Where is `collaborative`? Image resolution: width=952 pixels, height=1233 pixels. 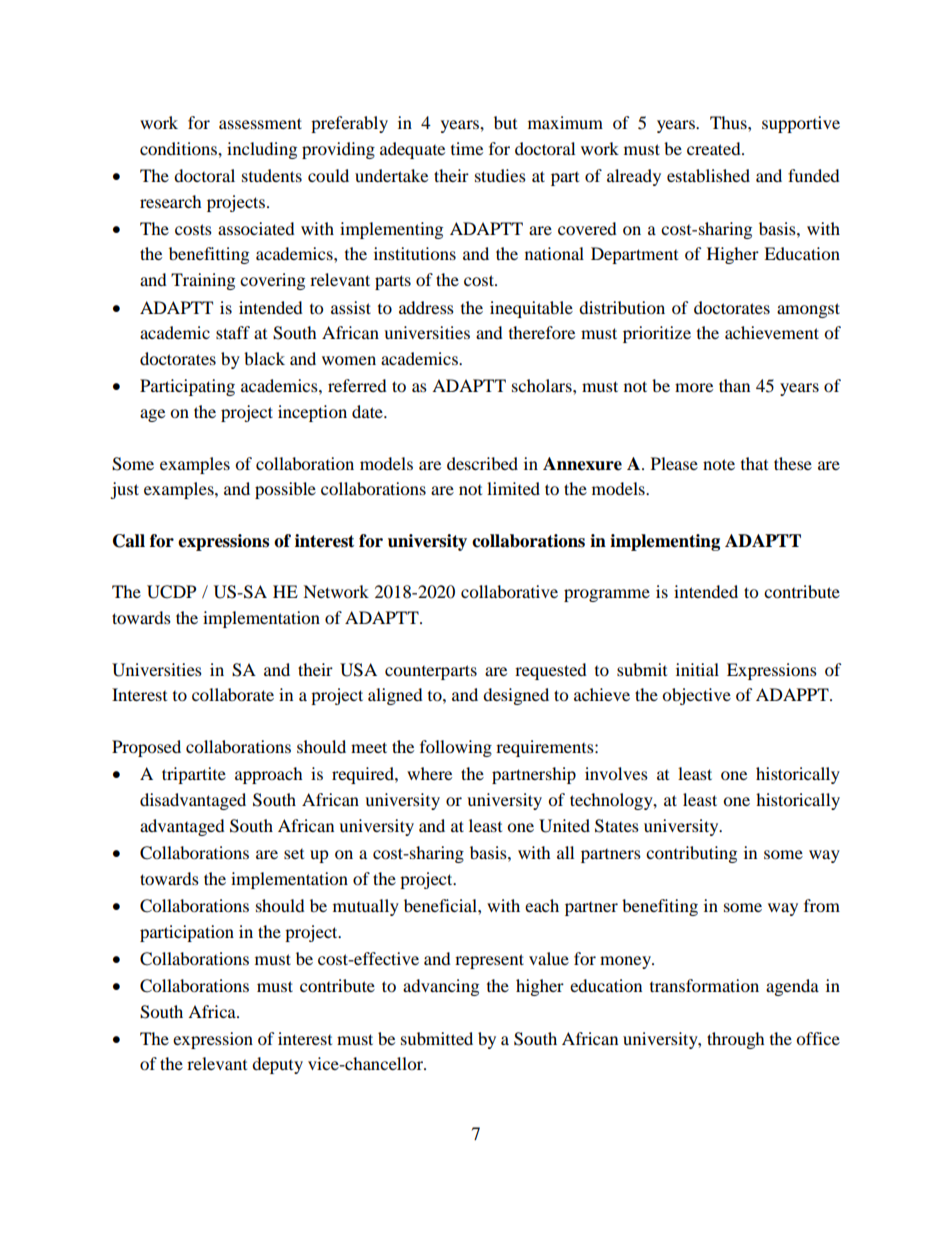
collaborative is located at coordinates (509, 591).
